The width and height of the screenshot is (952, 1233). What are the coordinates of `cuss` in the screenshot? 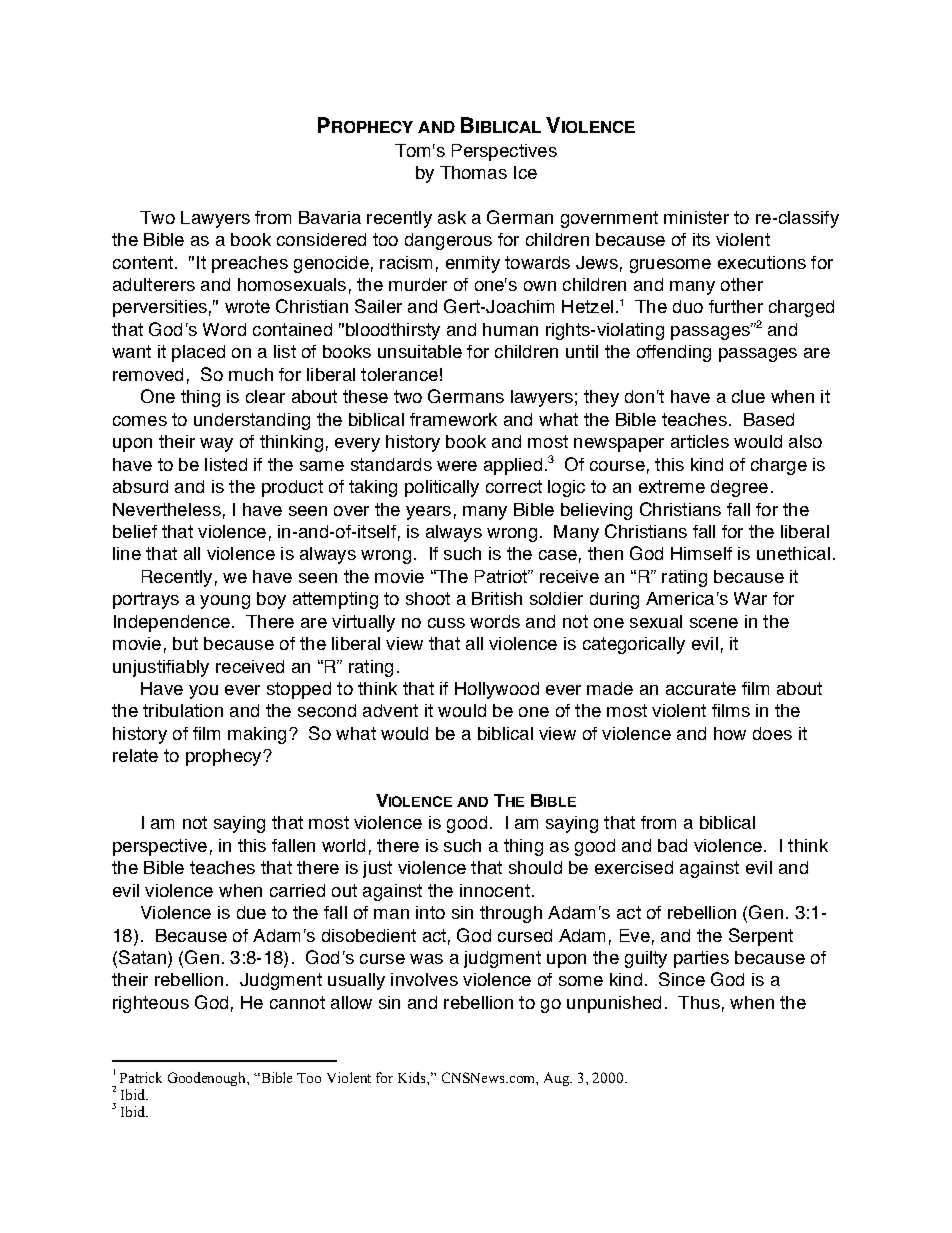 It's located at (446, 623).
